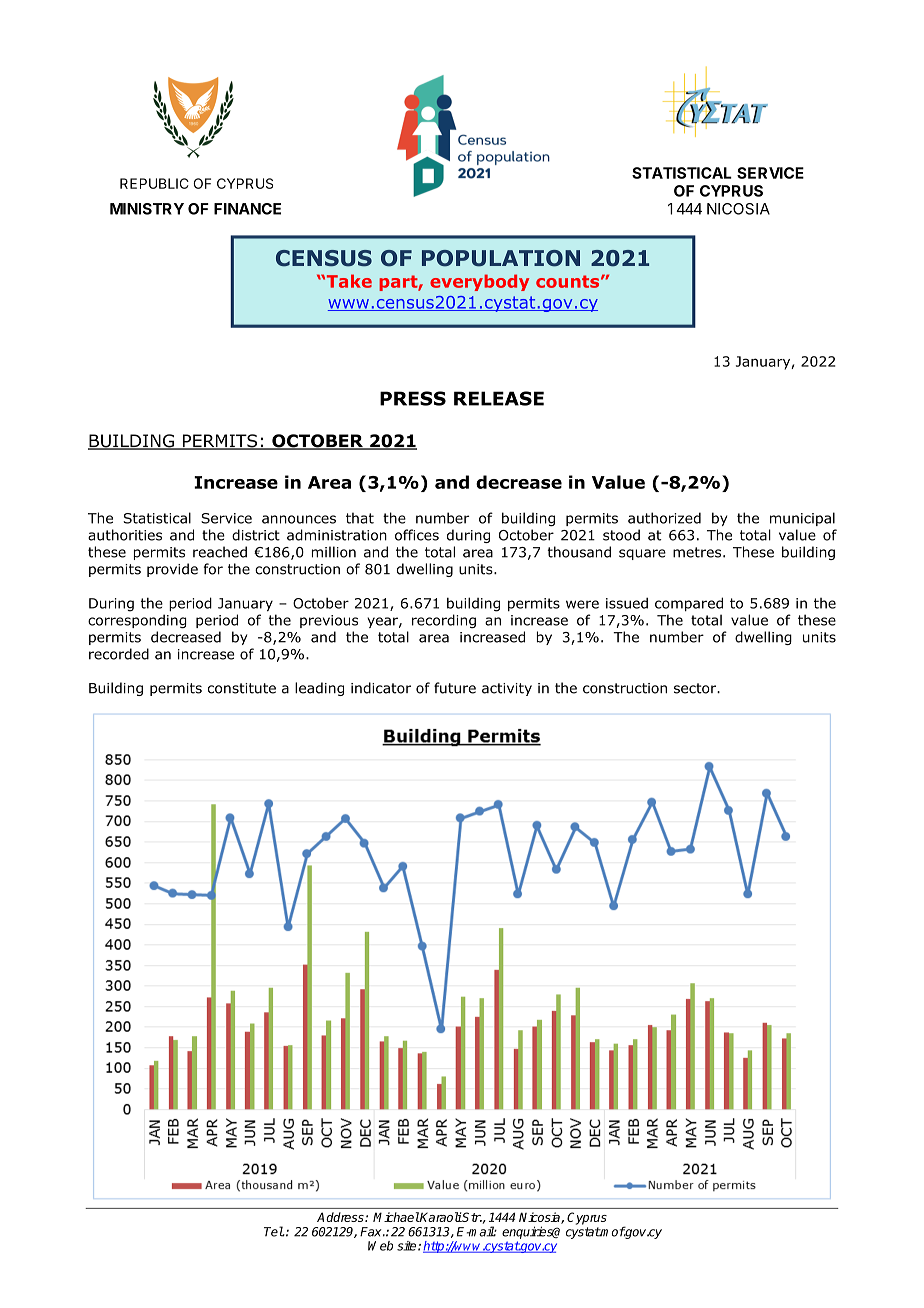 The width and height of the document is (924, 1308). What do you see at coordinates (696, 688) in the document?
I see `sector` at bounding box center [696, 688].
